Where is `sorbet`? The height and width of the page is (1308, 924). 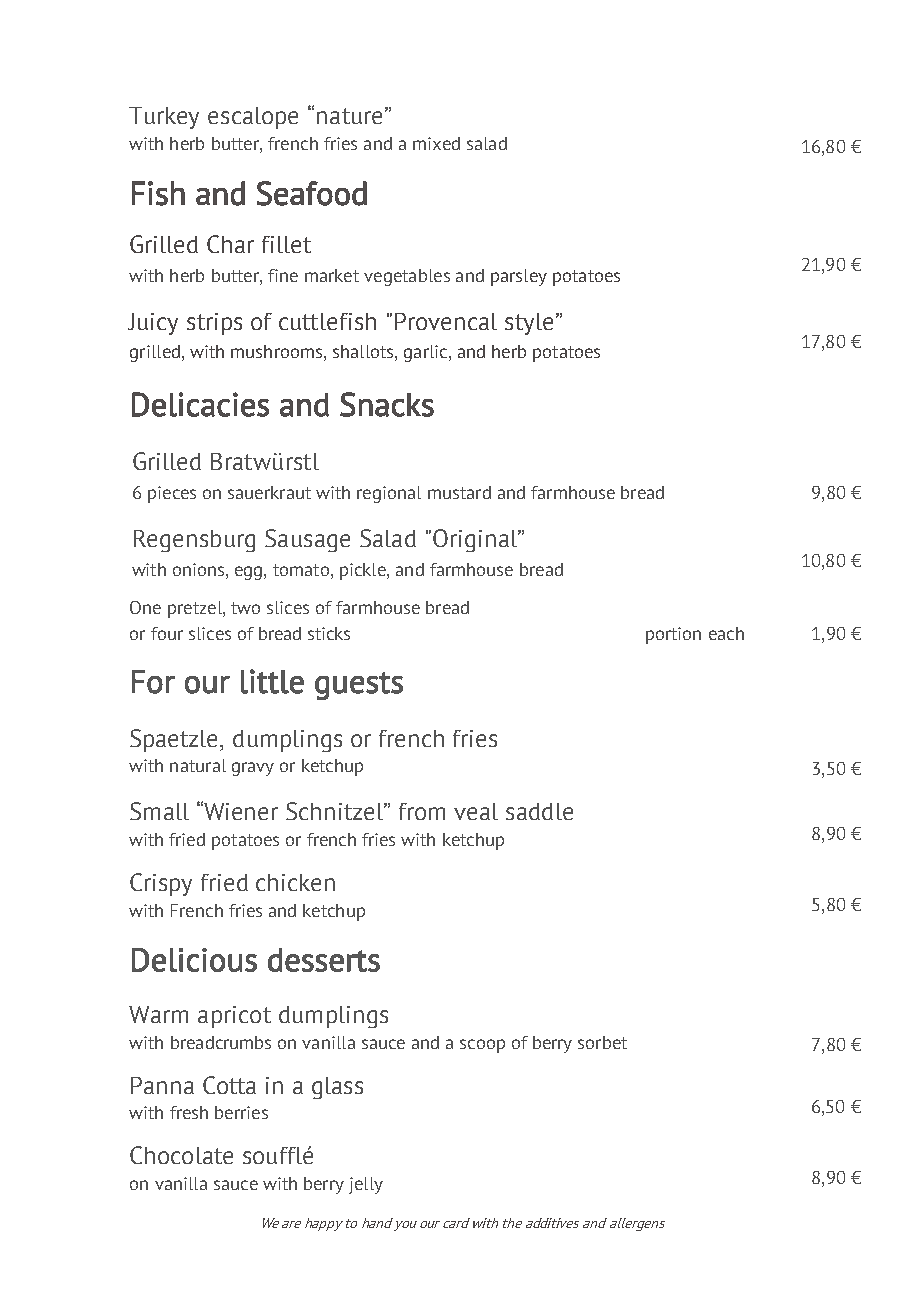 sorbet is located at coordinates (602, 1042).
